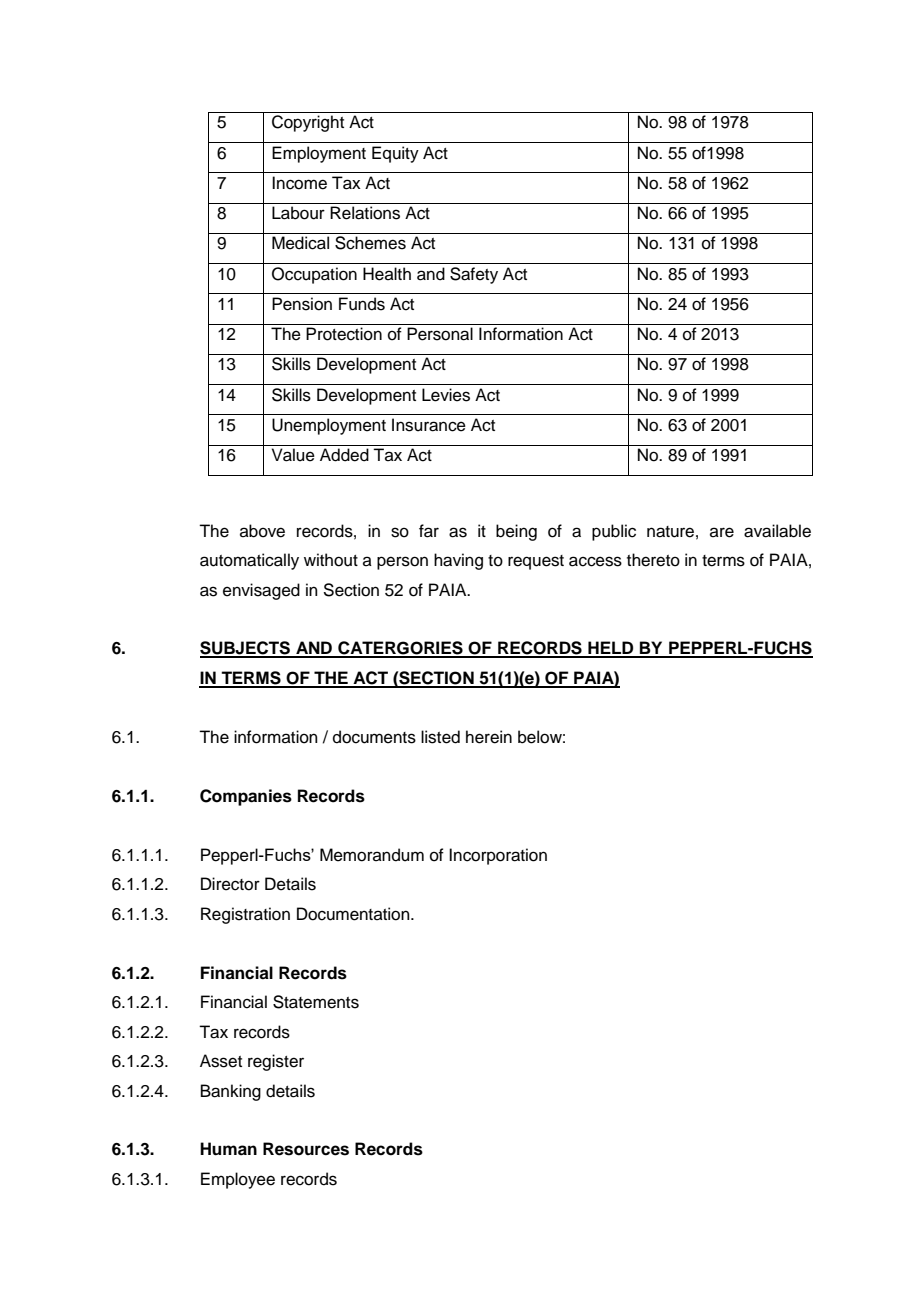 Image resolution: width=924 pixels, height=1308 pixels. Describe the element at coordinates (306, 1149) in the screenshot. I see `Resources` at that location.
